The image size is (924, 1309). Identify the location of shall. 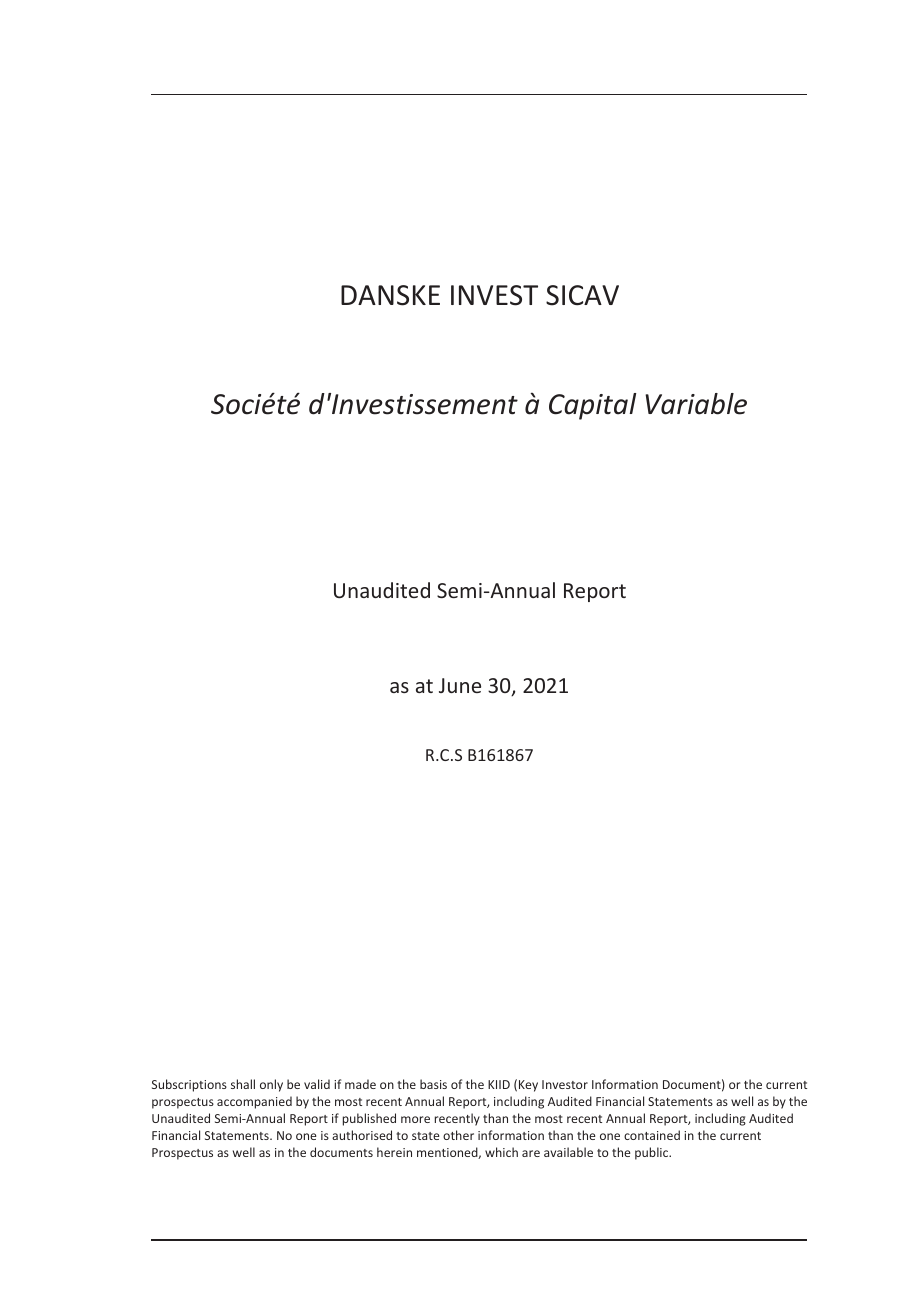
(243, 1084).
